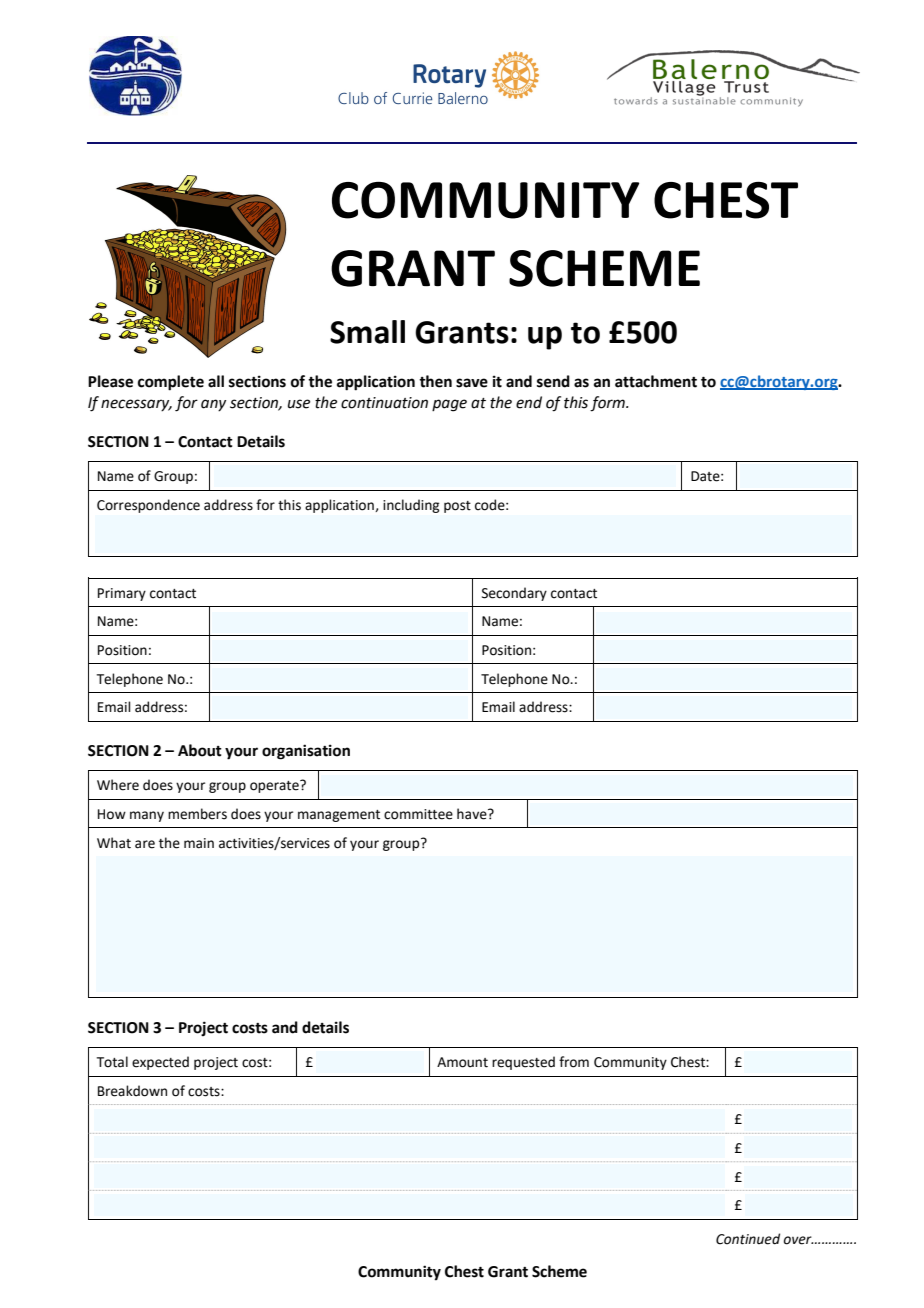  I want to click on Amount, so click(462, 1062).
